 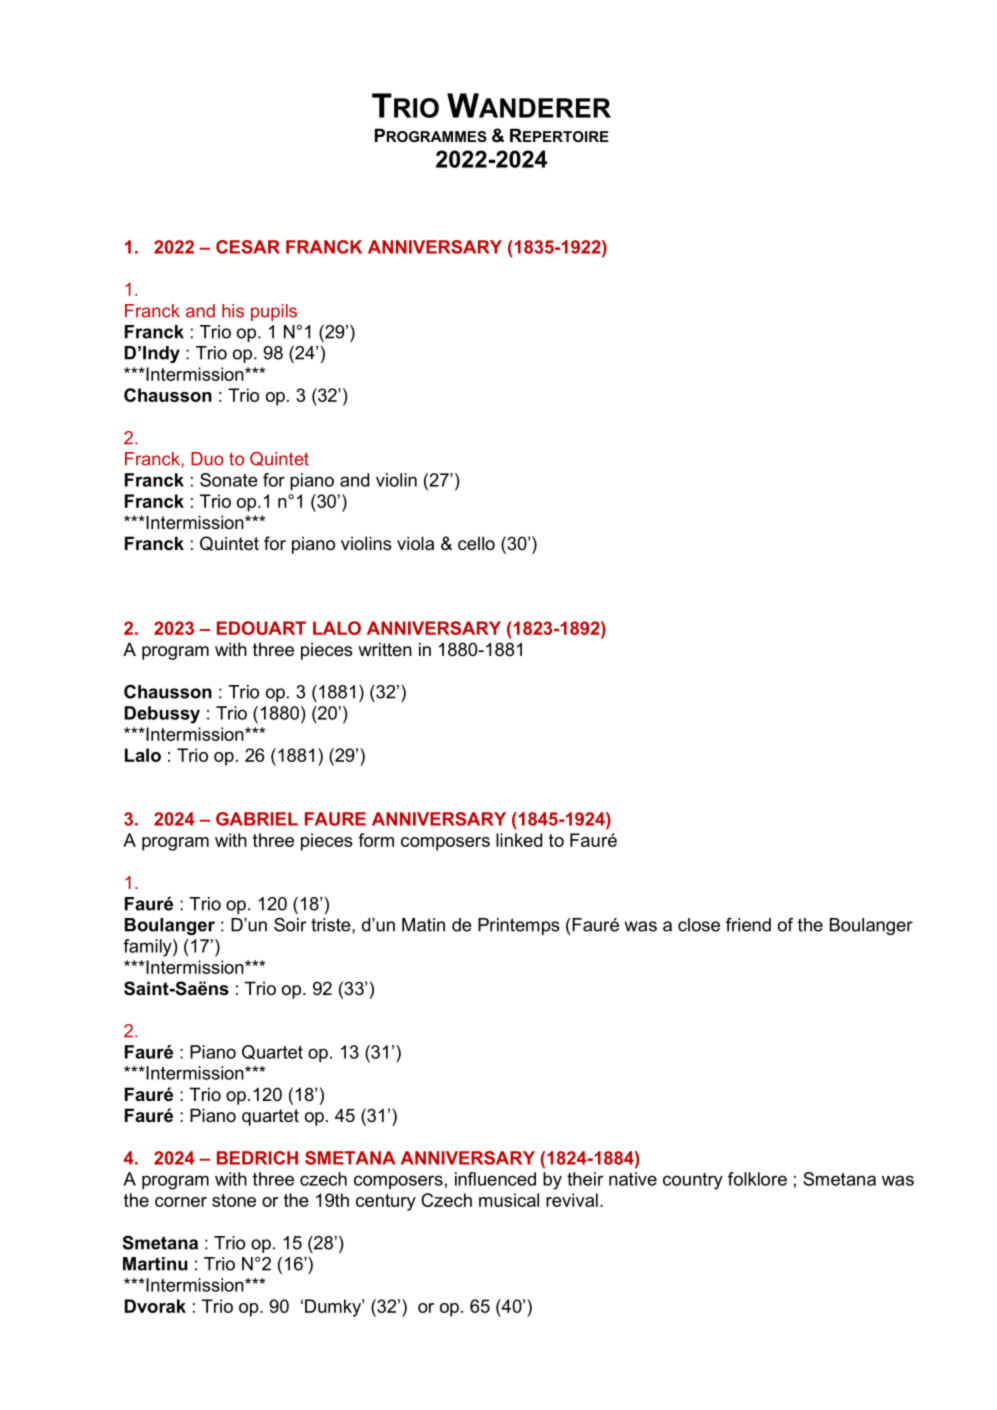 I want to click on viola, so click(x=415, y=543).
